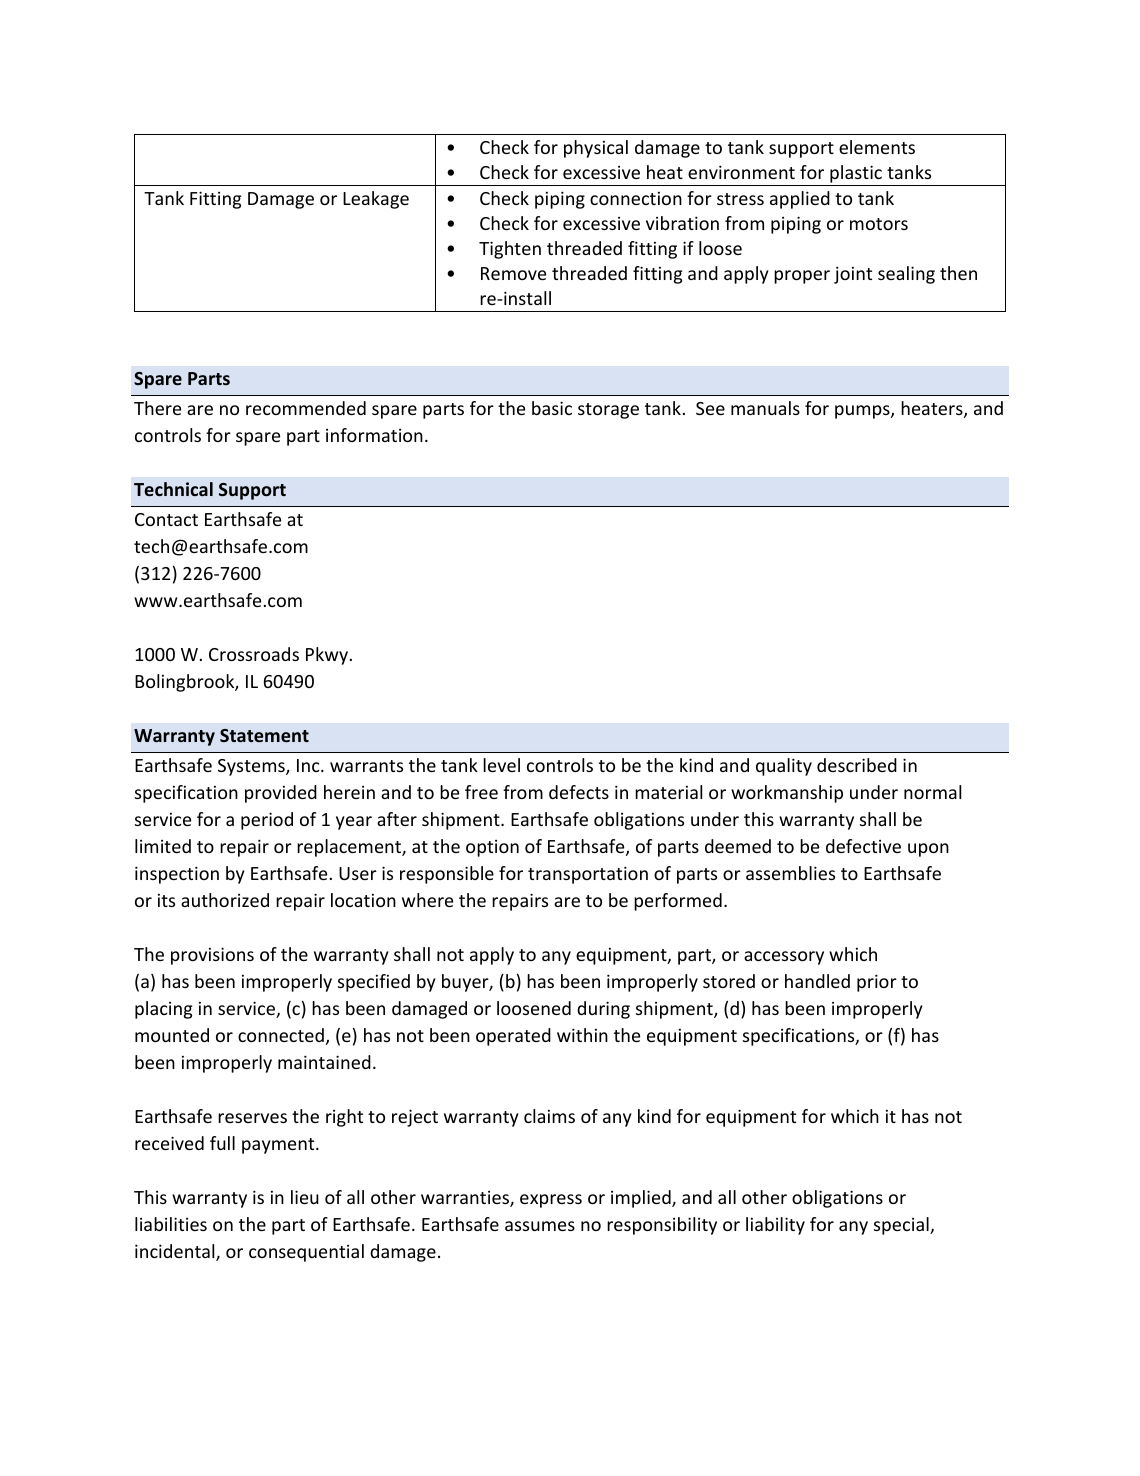  I want to click on plastic, so click(856, 175).
